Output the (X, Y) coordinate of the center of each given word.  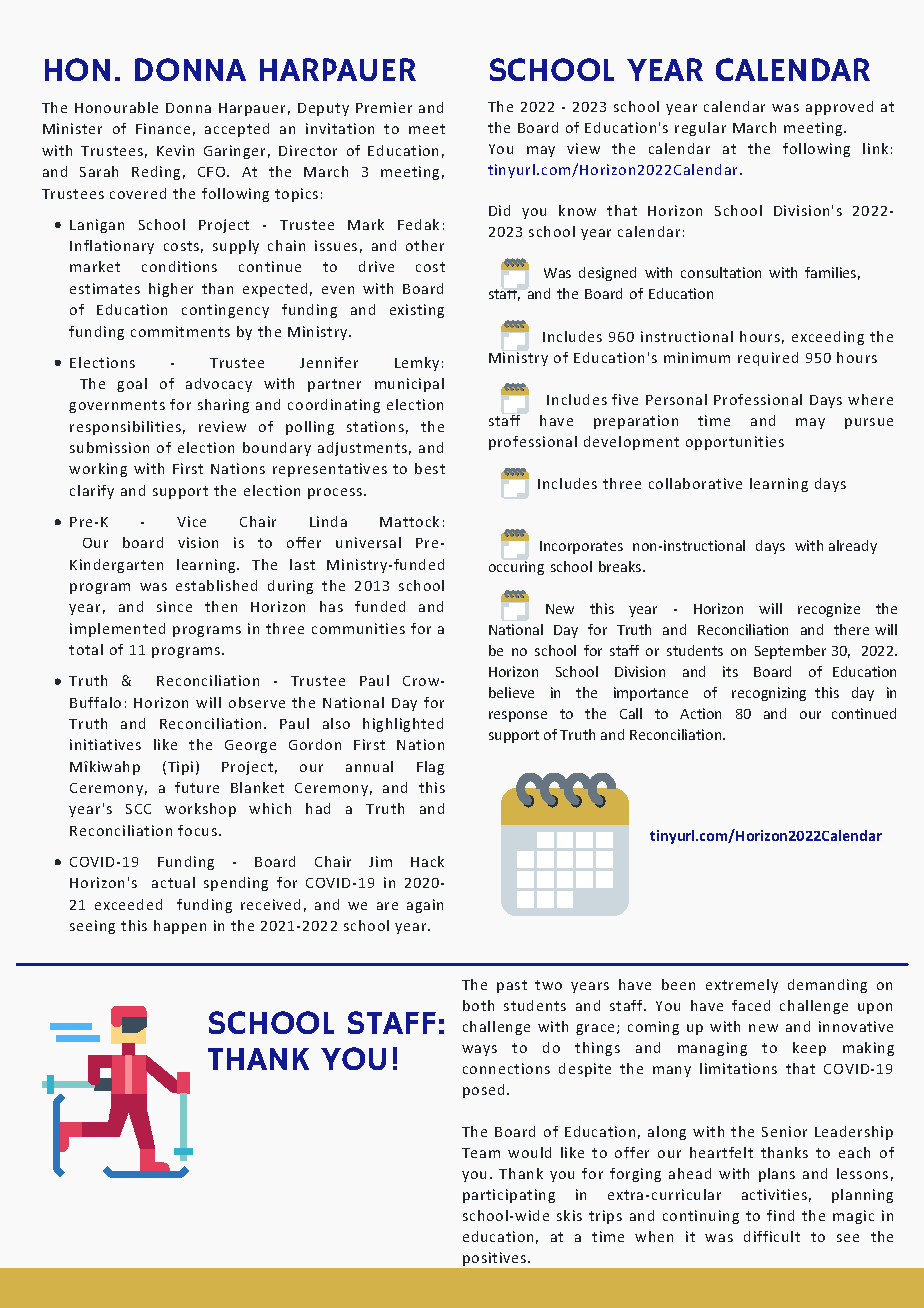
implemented (117, 630)
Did (499, 210)
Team (481, 1153)
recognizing (769, 694)
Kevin (175, 150)
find (780, 1215)
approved (839, 108)
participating (509, 1196)
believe (511, 692)
